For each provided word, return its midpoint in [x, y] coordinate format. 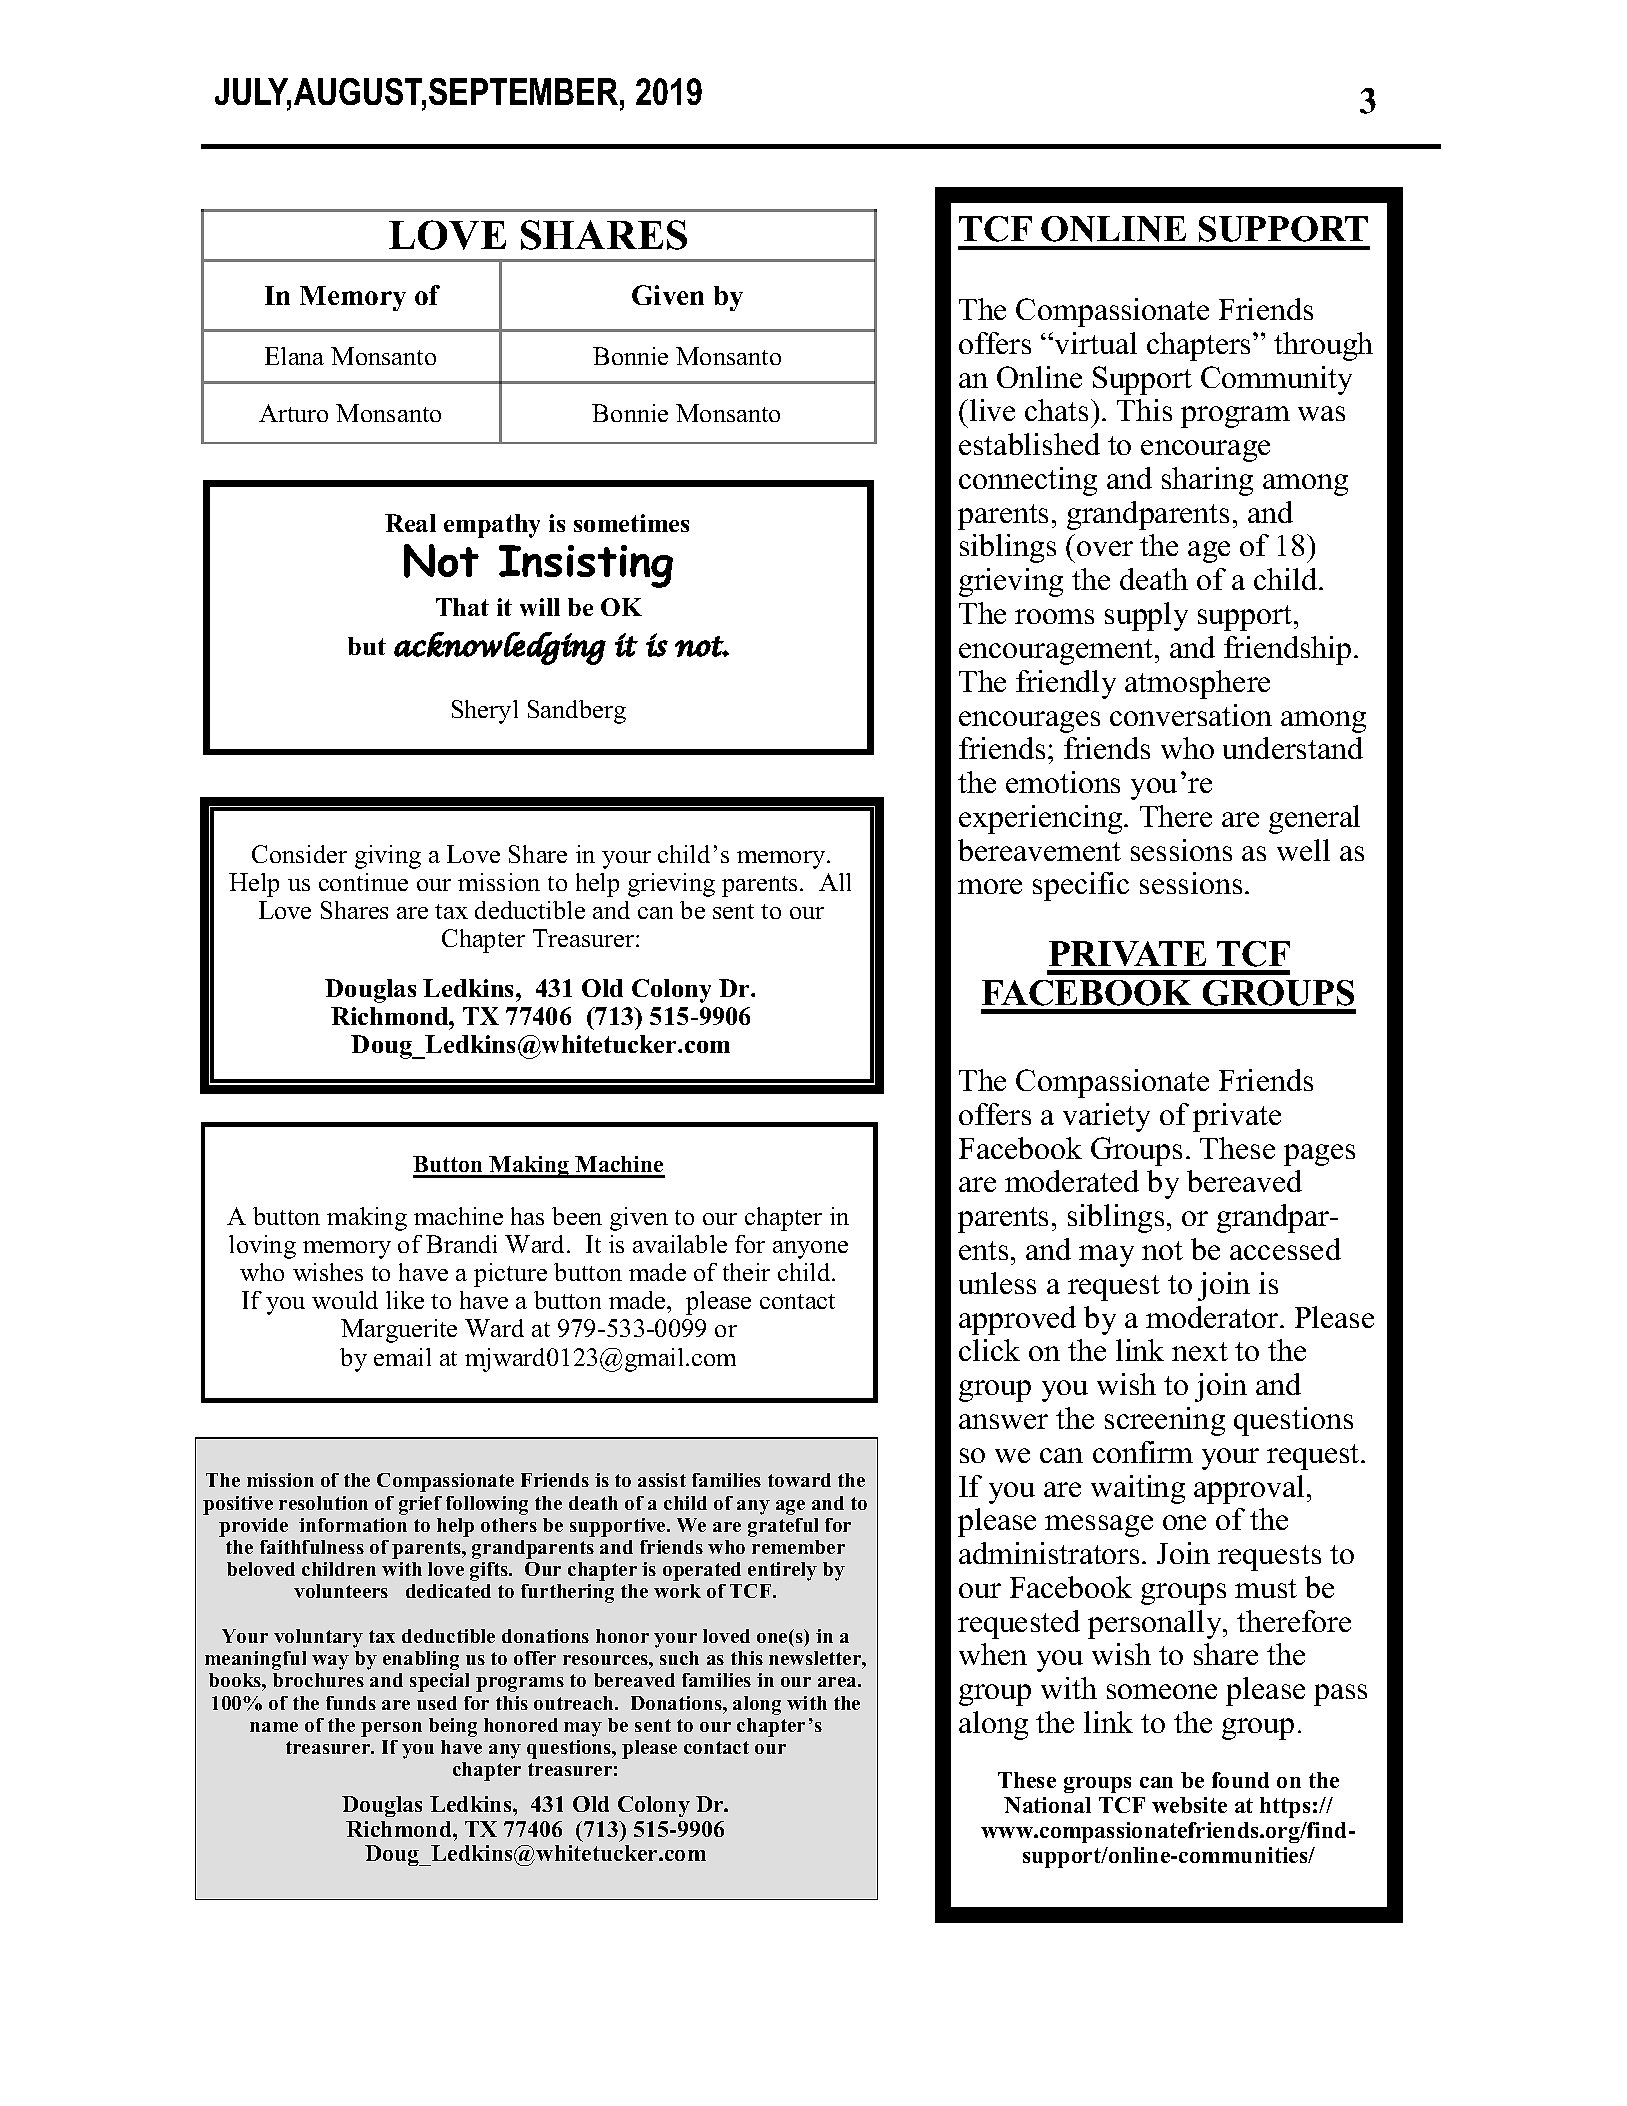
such [679, 1658]
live [992, 410]
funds [351, 1703]
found [1240, 1780]
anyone [810, 1250]
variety [1106, 1117]
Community [1276, 380]
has [527, 1216]
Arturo [293, 413]
